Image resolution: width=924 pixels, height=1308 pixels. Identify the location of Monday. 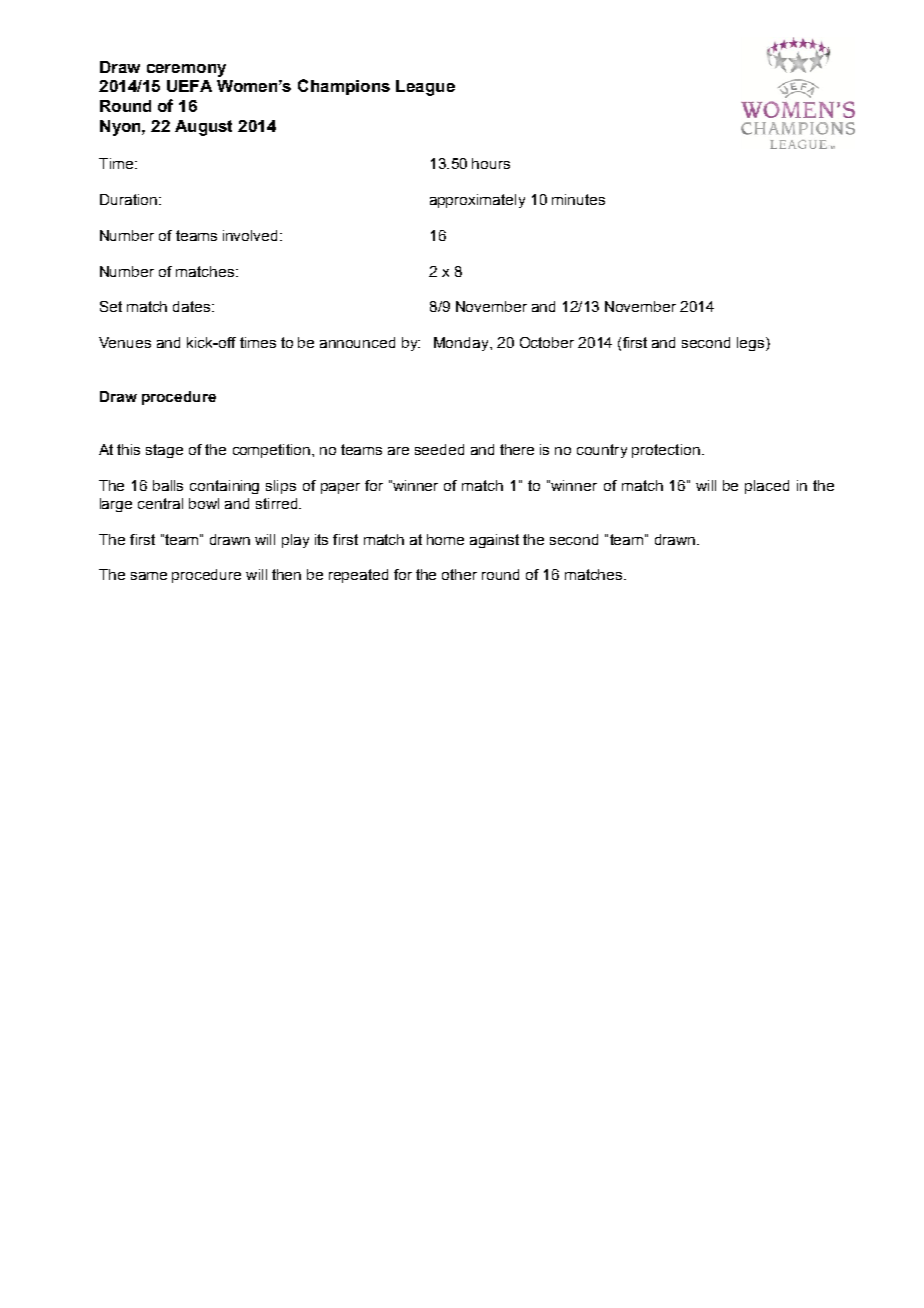
(462, 344).
